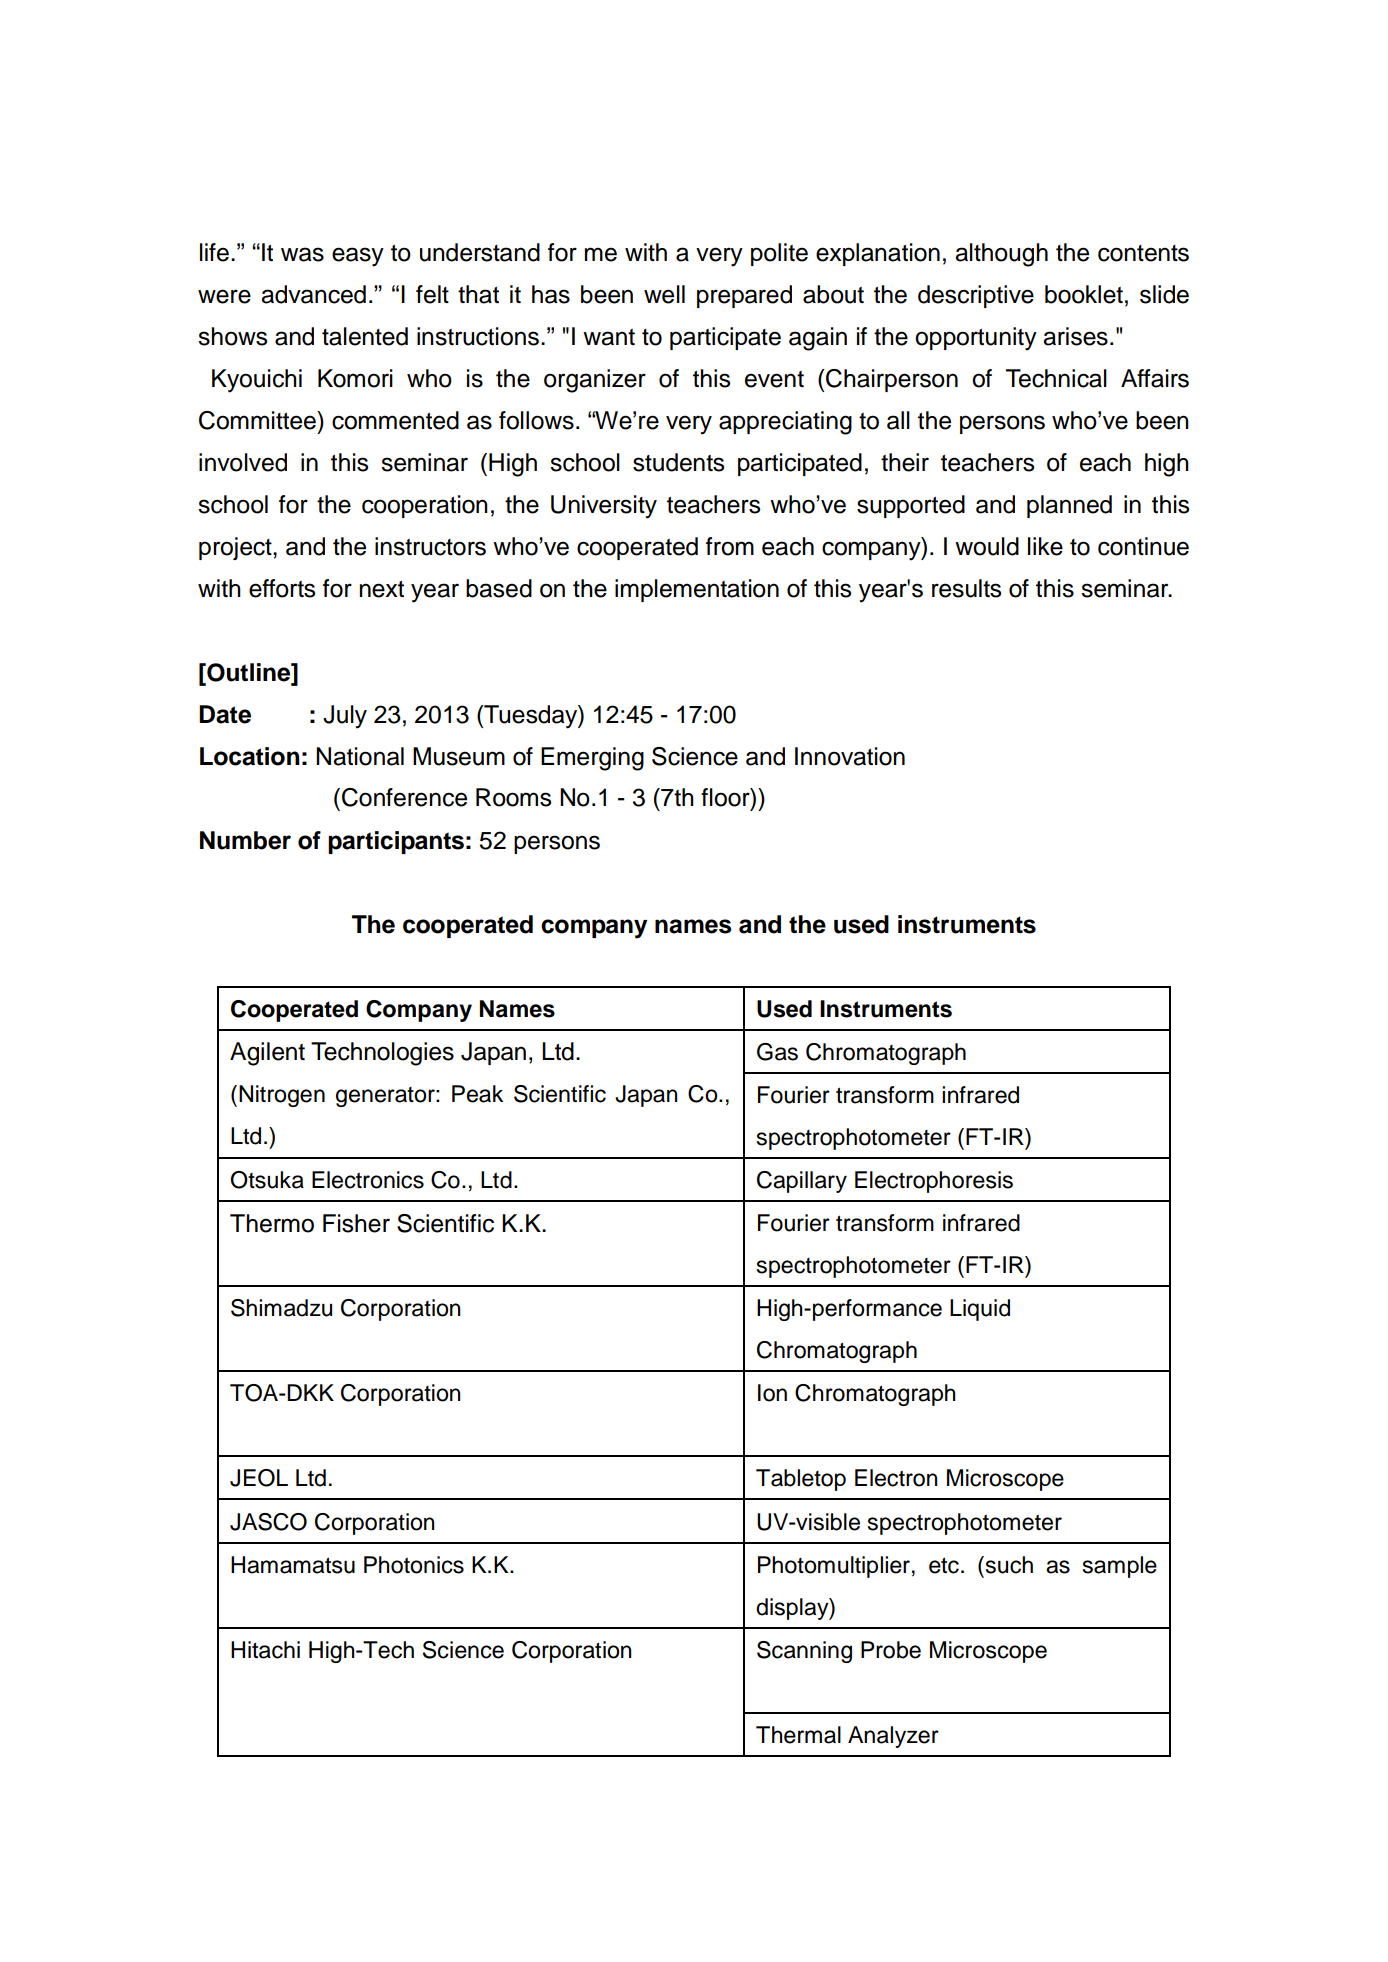  Describe the element at coordinates (802, 1182) in the page. I see `Capillary` at that location.
